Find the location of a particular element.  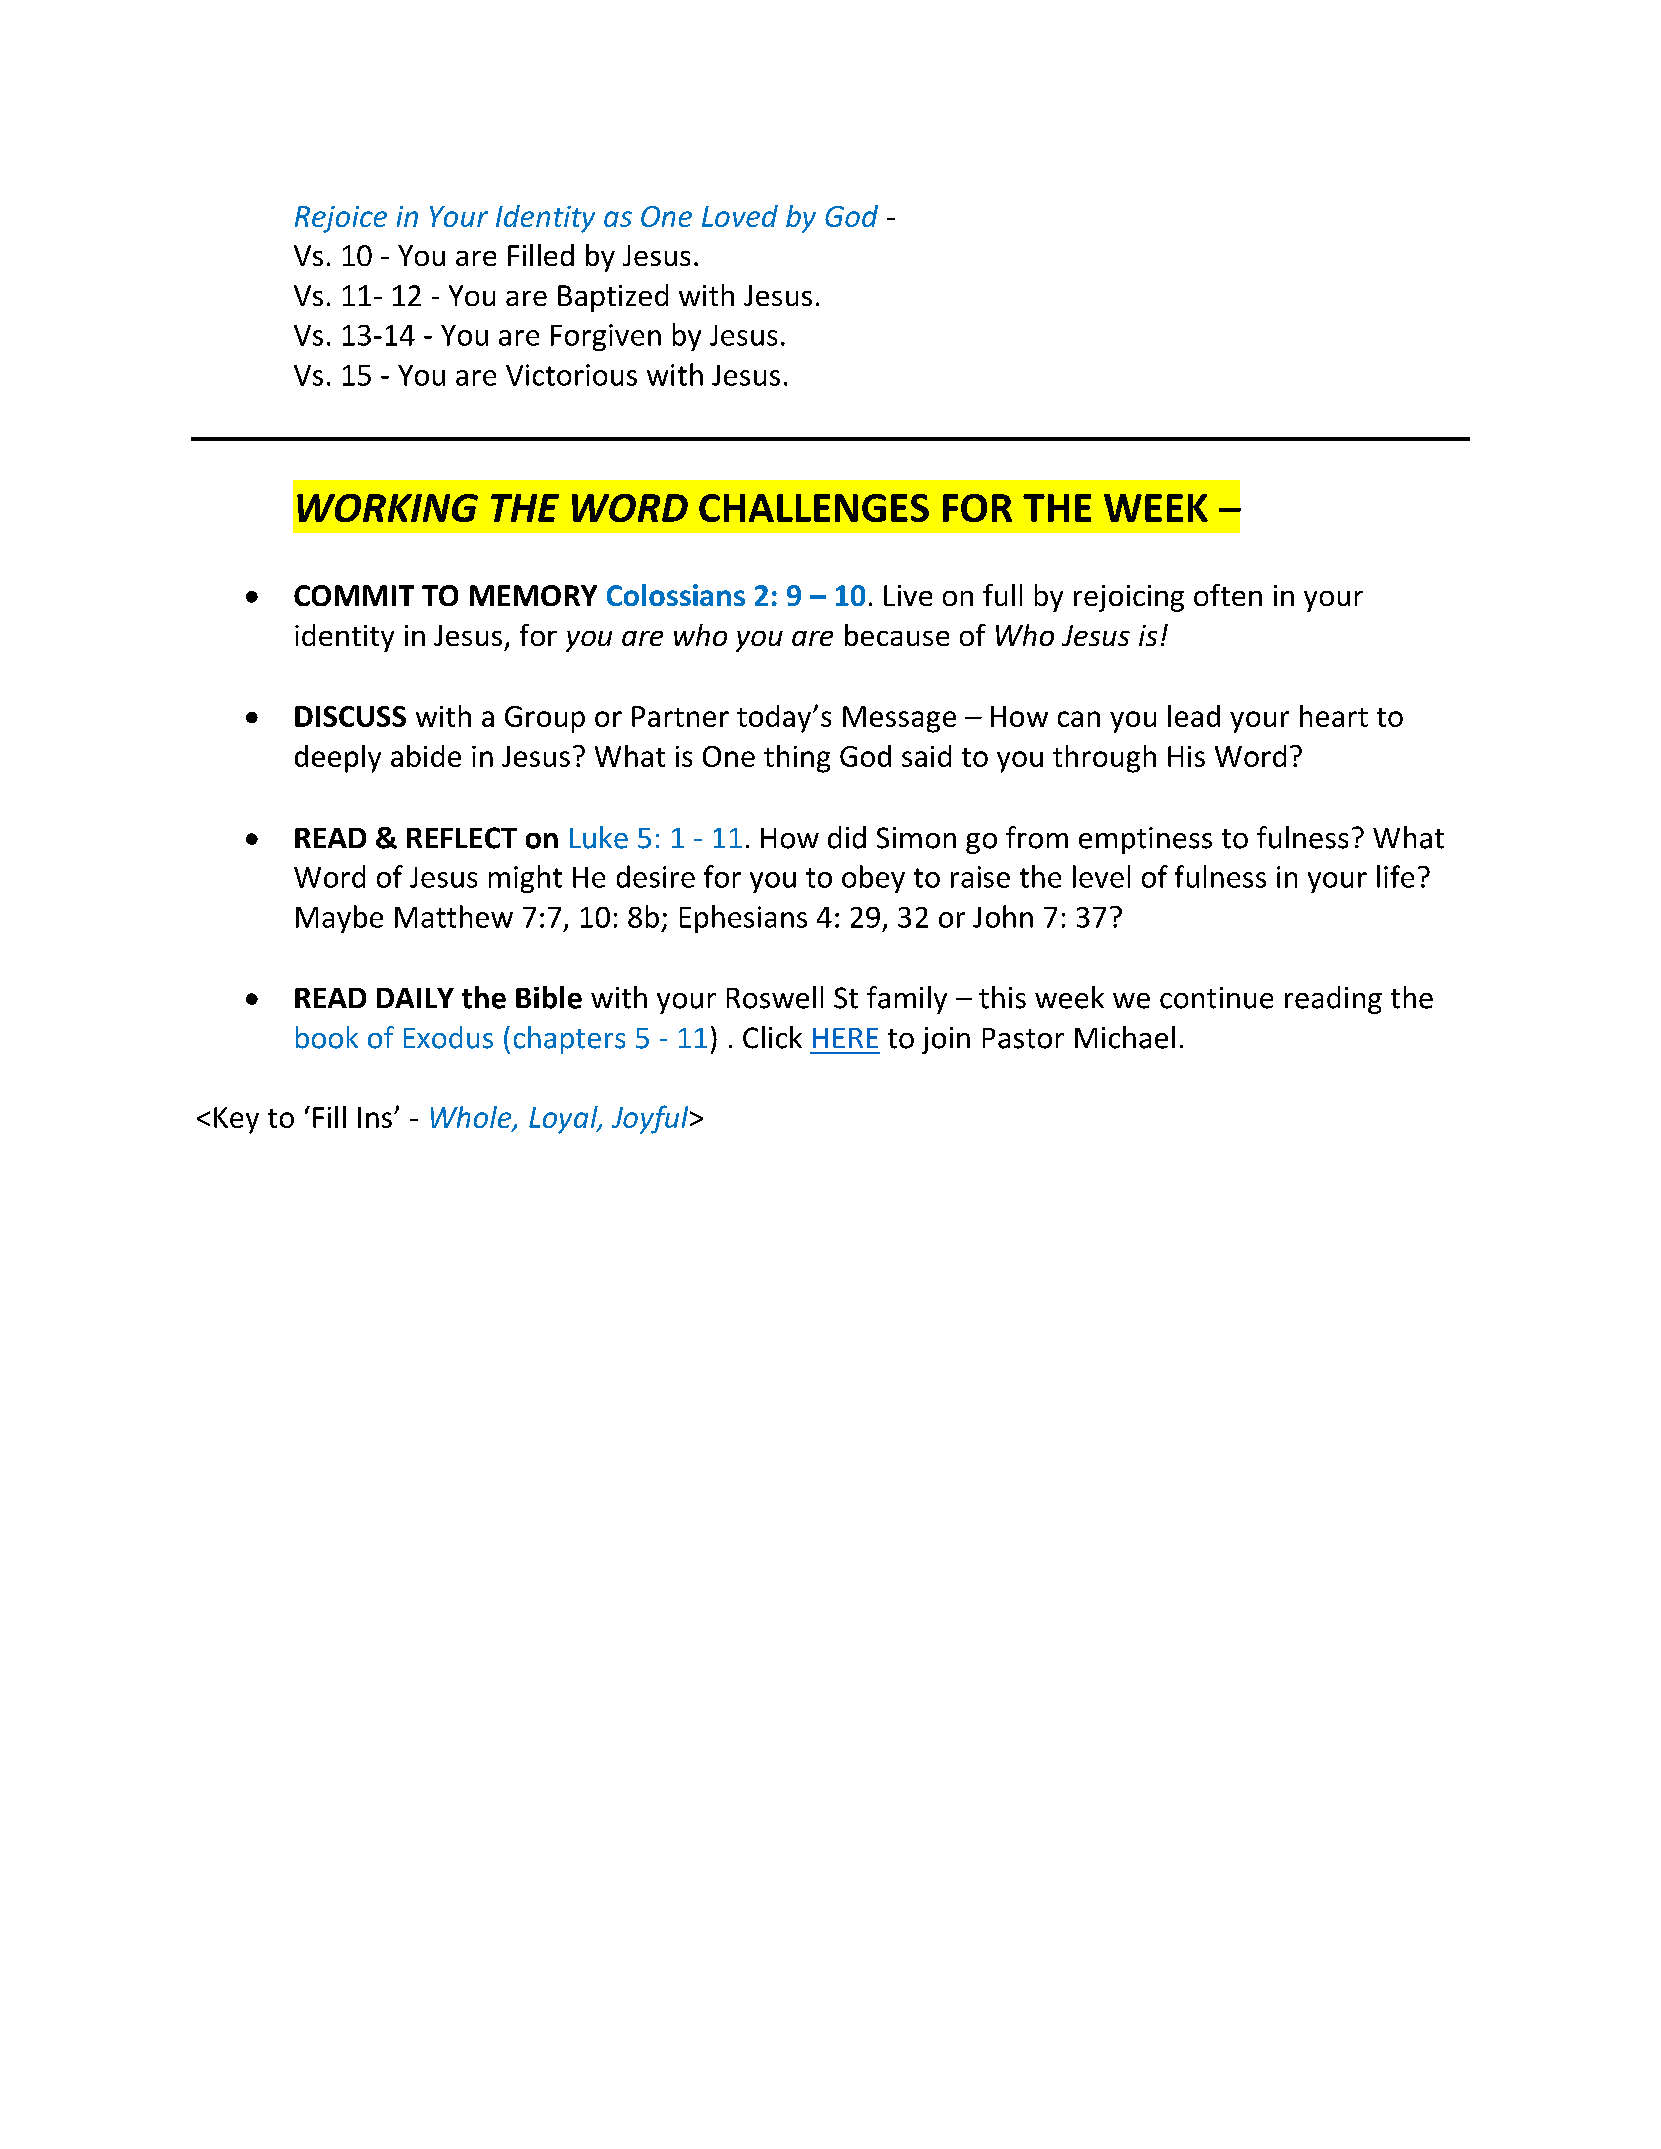

Baptized is located at coordinates (613, 298).
